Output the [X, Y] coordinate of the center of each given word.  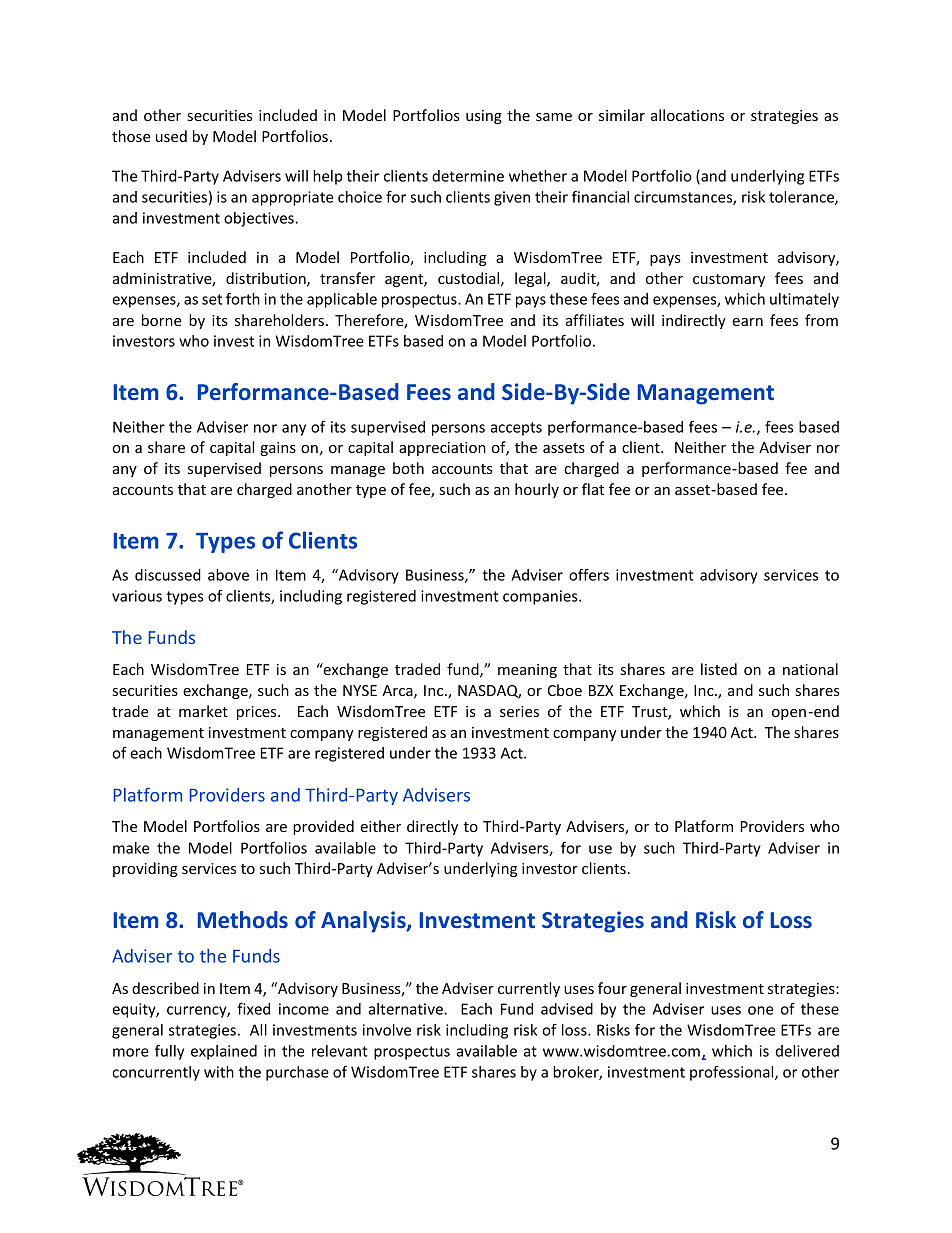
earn [747, 322]
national [810, 669]
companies [541, 597]
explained [224, 1052]
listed [719, 669]
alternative [406, 1009]
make [131, 848]
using [484, 117]
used [171, 136]
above [228, 575]
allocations [687, 115]
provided [323, 827]
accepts [516, 429]
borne [161, 320]
